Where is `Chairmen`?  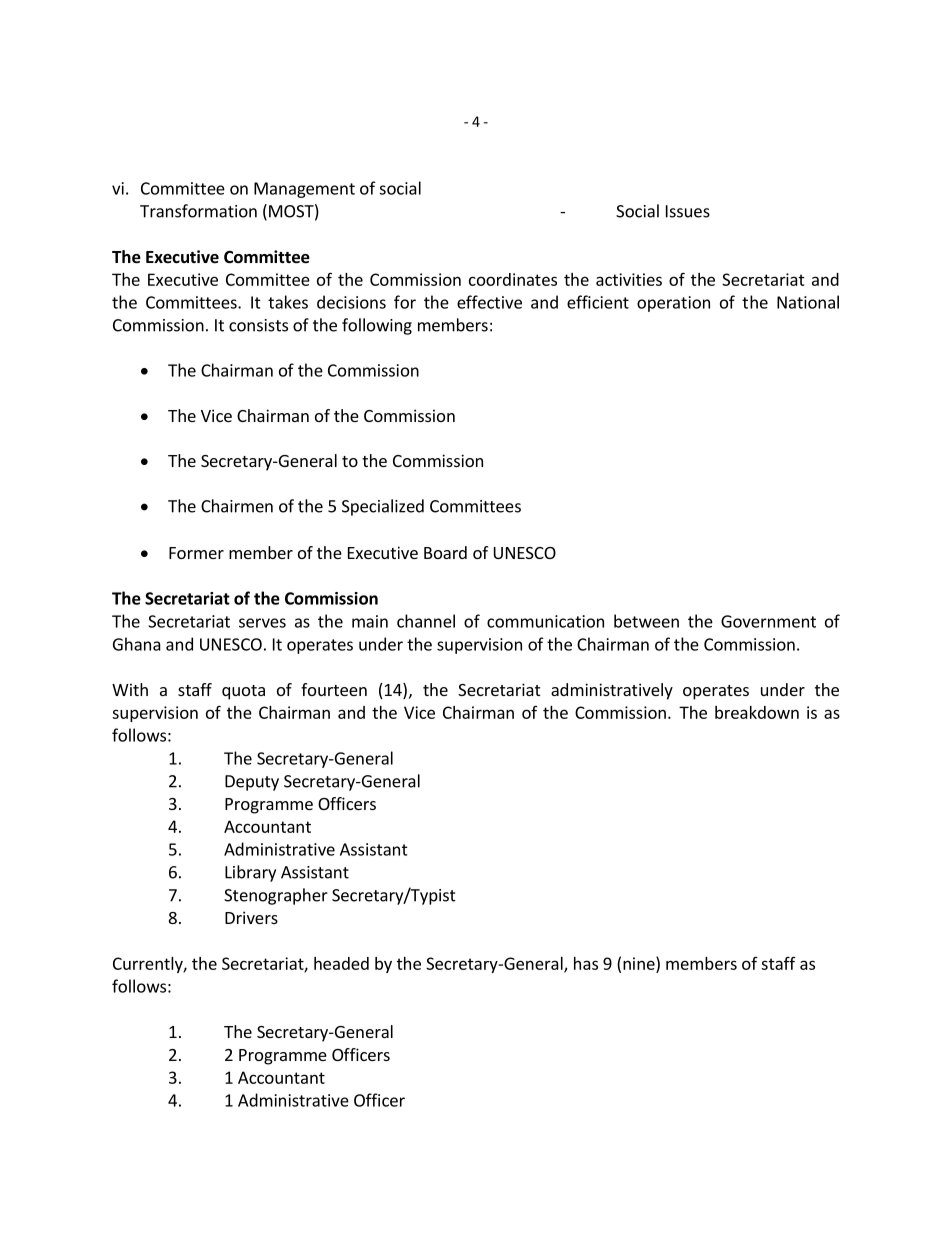
Chairmen is located at coordinates (237, 506).
